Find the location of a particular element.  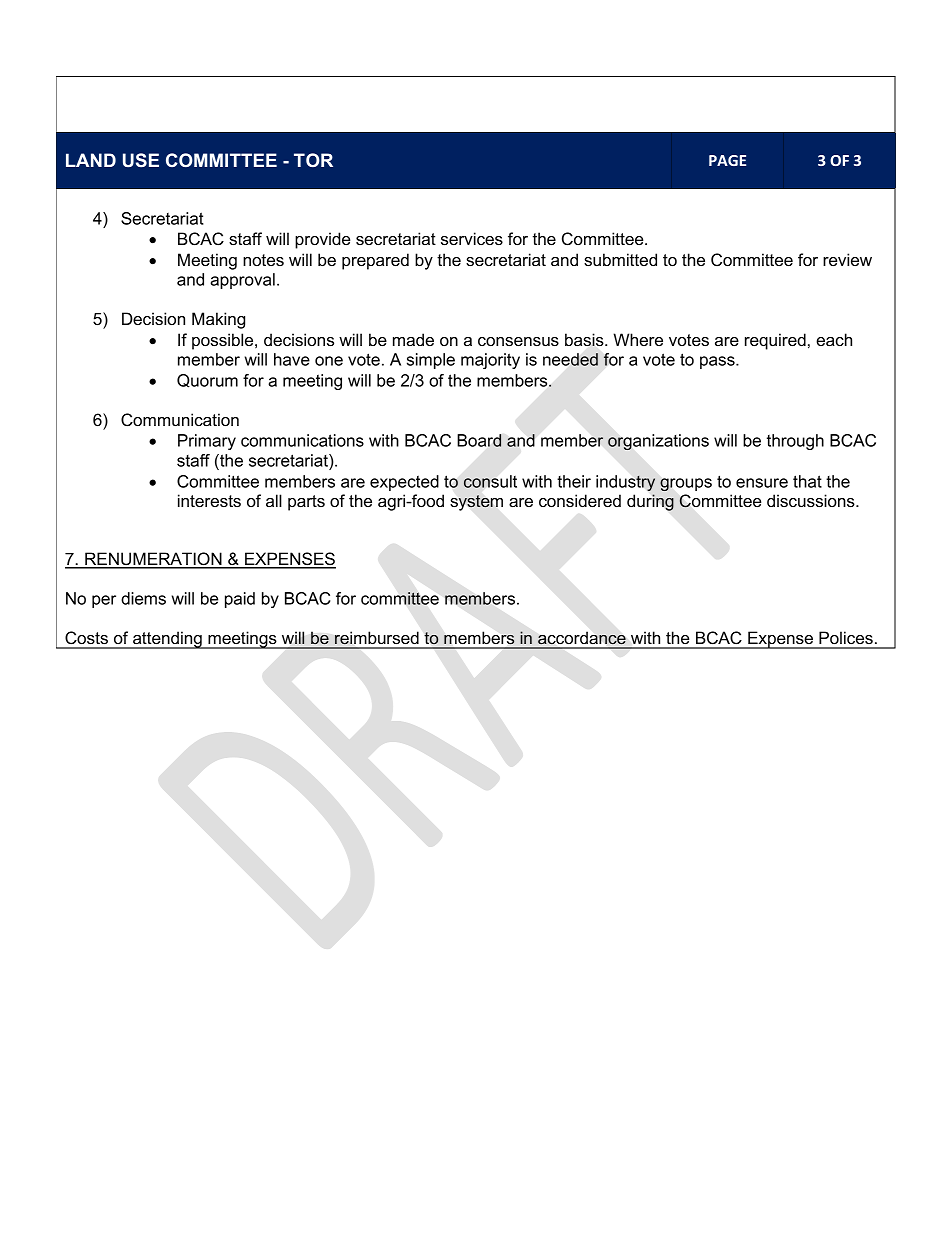

through is located at coordinates (795, 442).
